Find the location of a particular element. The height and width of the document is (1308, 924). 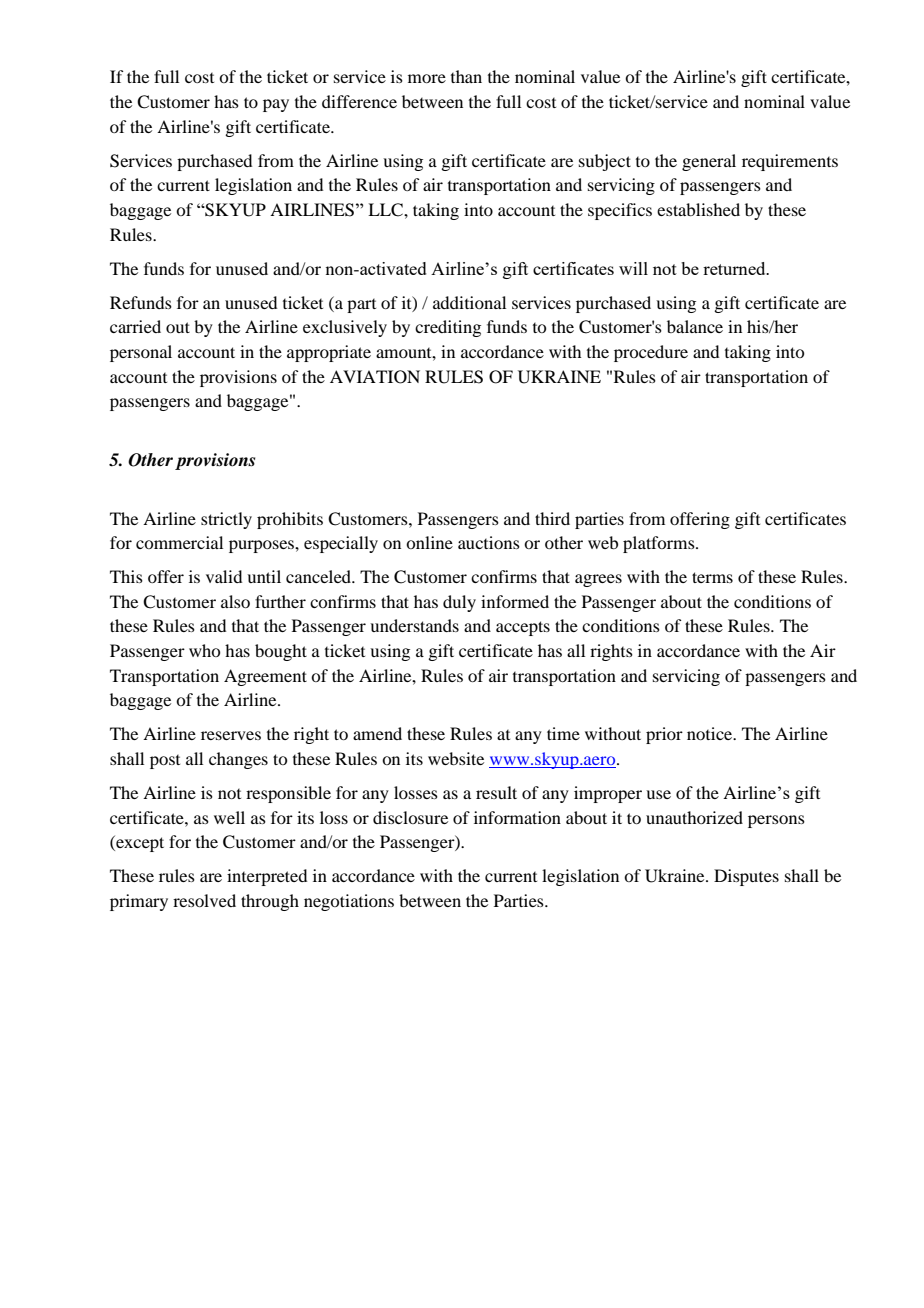

than is located at coordinates (466, 76).
